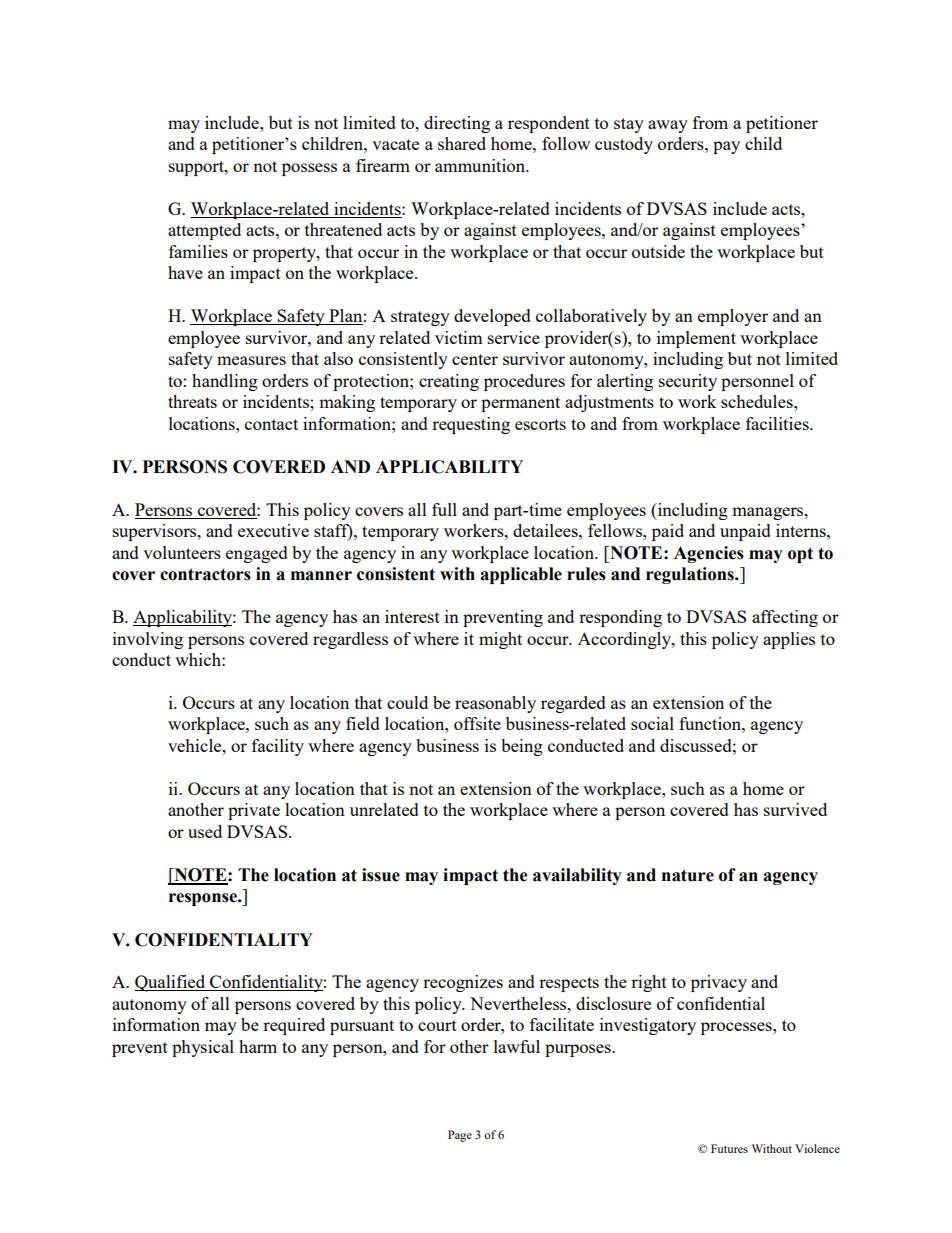 The image size is (952, 1233). Describe the element at coordinates (197, 168) in the image. I see `support` at that location.
